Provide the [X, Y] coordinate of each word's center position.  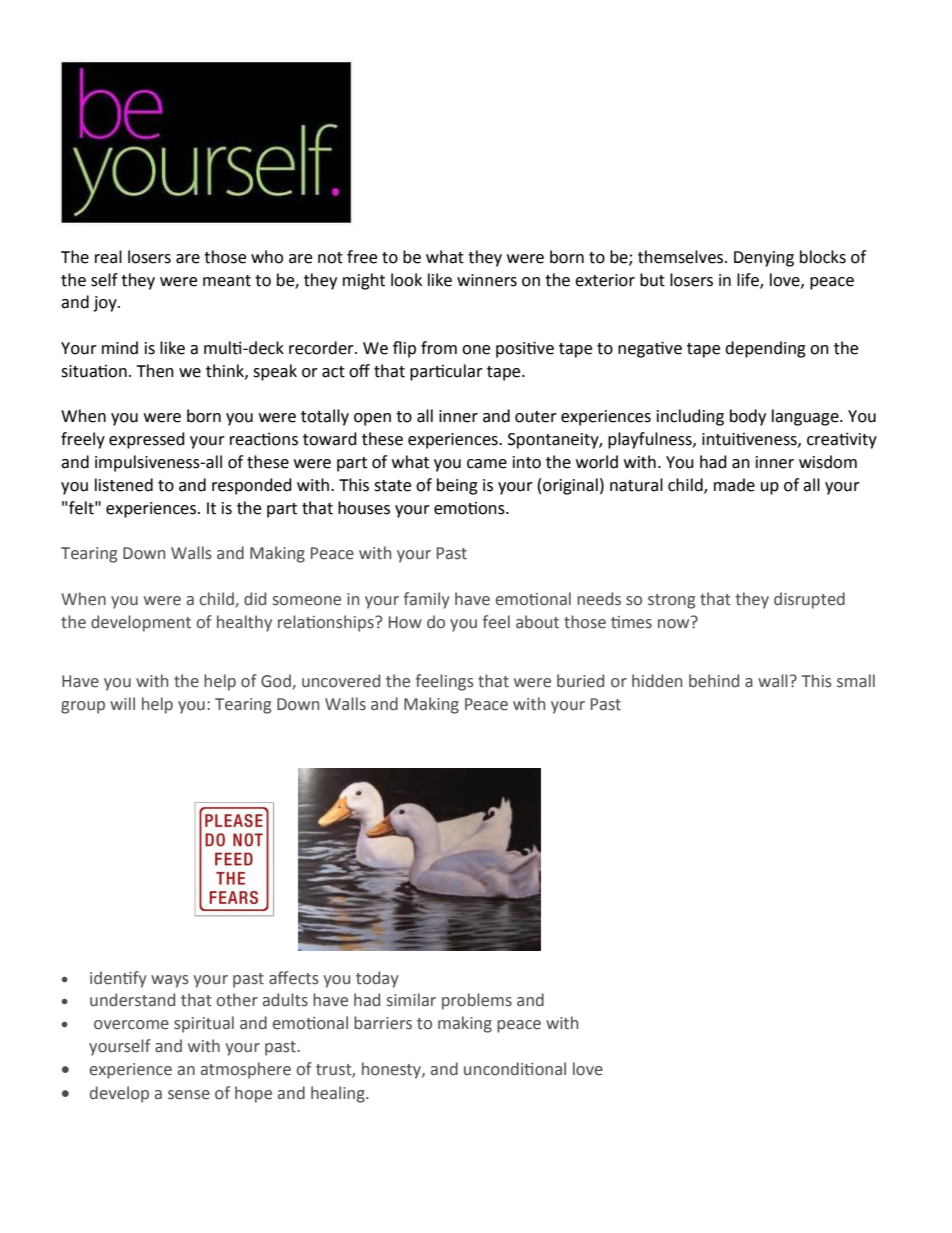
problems [477, 1001]
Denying [764, 259]
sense [189, 1095]
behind [714, 681]
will [122, 703]
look [406, 280]
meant [227, 281]
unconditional [515, 1069]
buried [580, 681]
